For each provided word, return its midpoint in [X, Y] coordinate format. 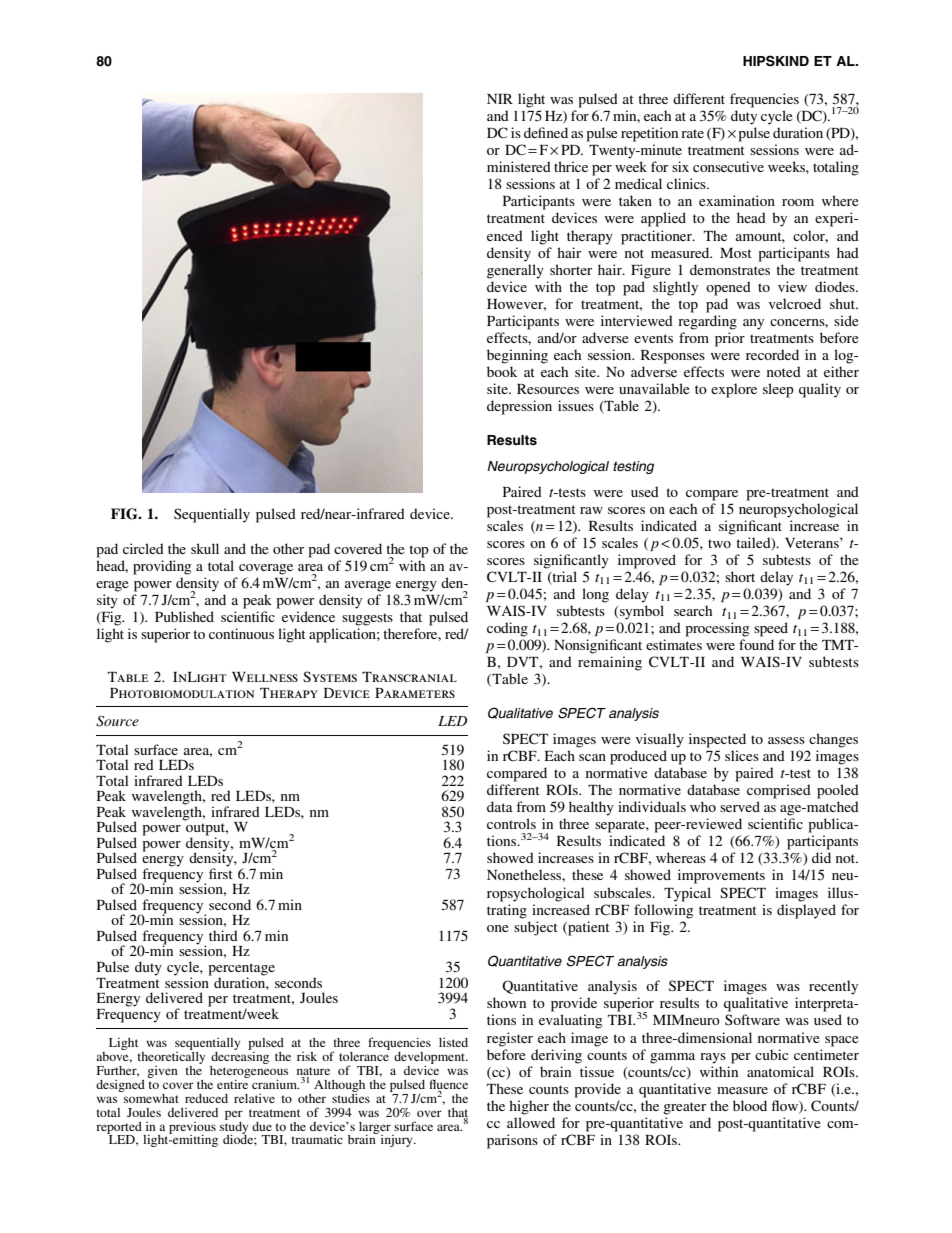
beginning [517, 356]
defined [546, 132]
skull [205, 548]
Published [184, 616]
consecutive [728, 166]
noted [784, 371]
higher [529, 1107]
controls [511, 823]
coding [507, 629]
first [221, 872]
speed [771, 629]
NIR [500, 99]
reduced [206, 1098]
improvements [721, 876]
